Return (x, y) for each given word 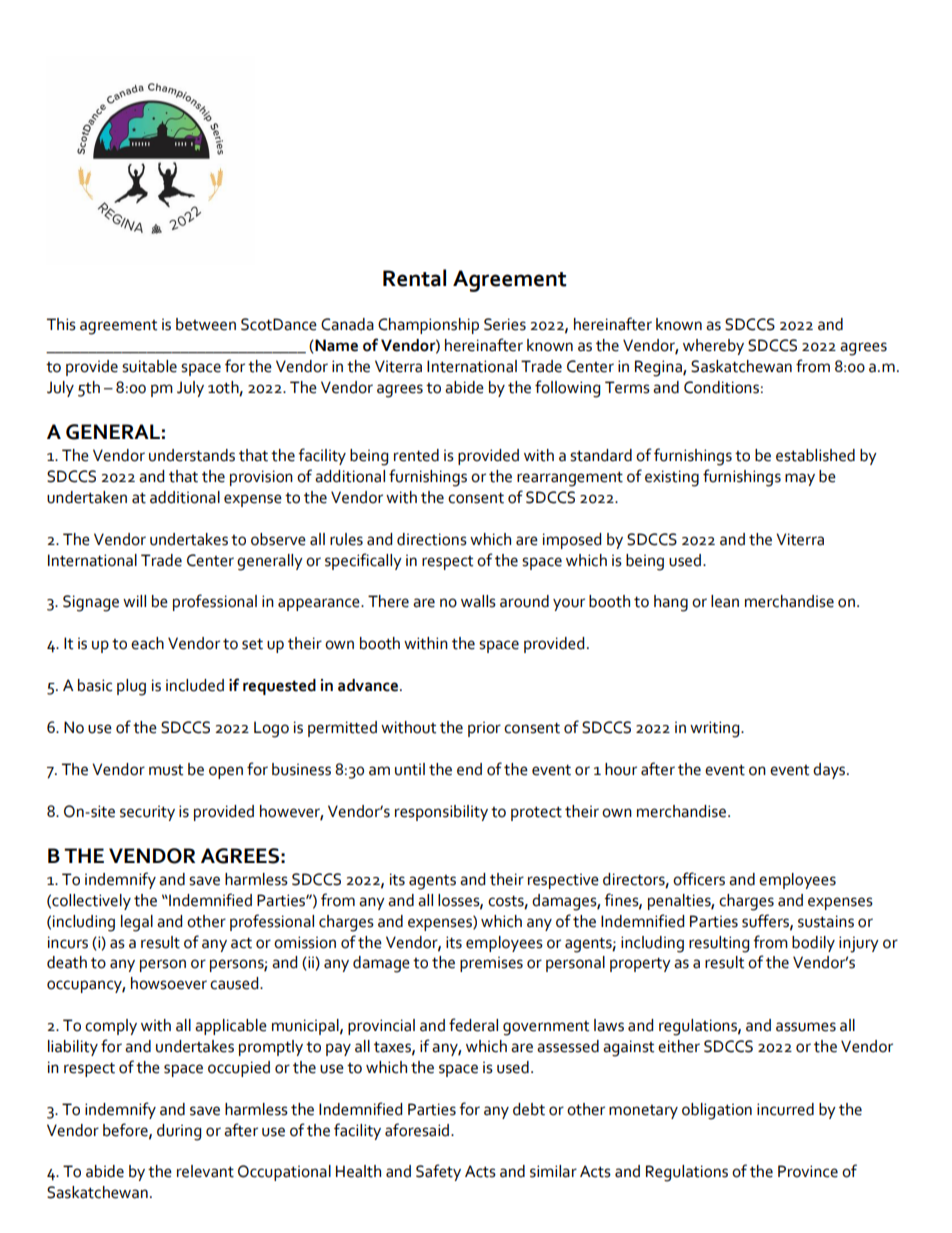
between (206, 324)
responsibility (441, 813)
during (179, 1132)
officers (699, 879)
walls (478, 601)
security (147, 813)
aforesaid (418, 1130)
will (134, 601)
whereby (713, 347)
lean (725, 601)
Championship (428, 326)
